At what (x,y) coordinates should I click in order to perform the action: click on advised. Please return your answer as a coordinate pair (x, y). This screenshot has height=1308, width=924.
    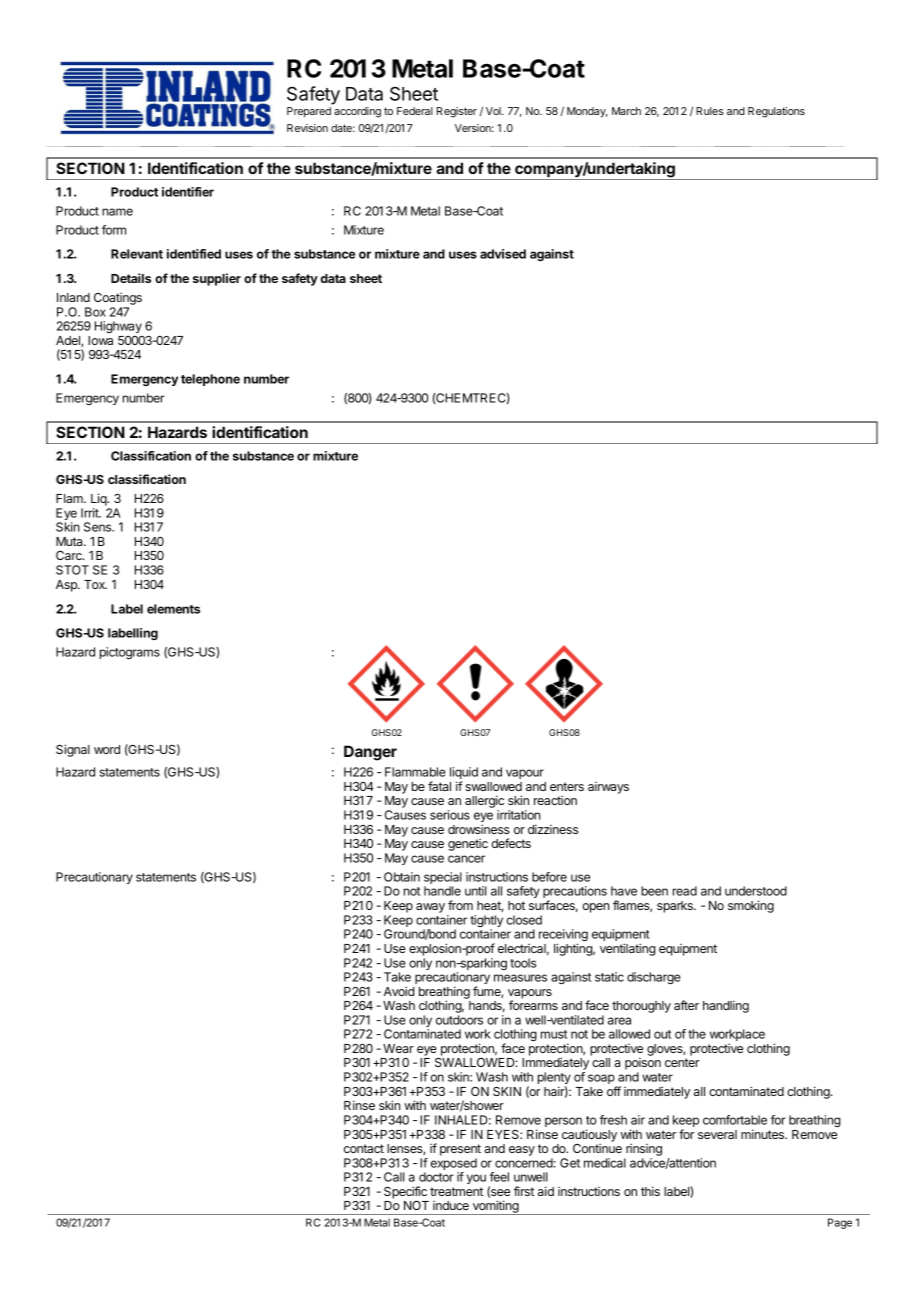
    Looking at the image, I should click on (503, 254).
